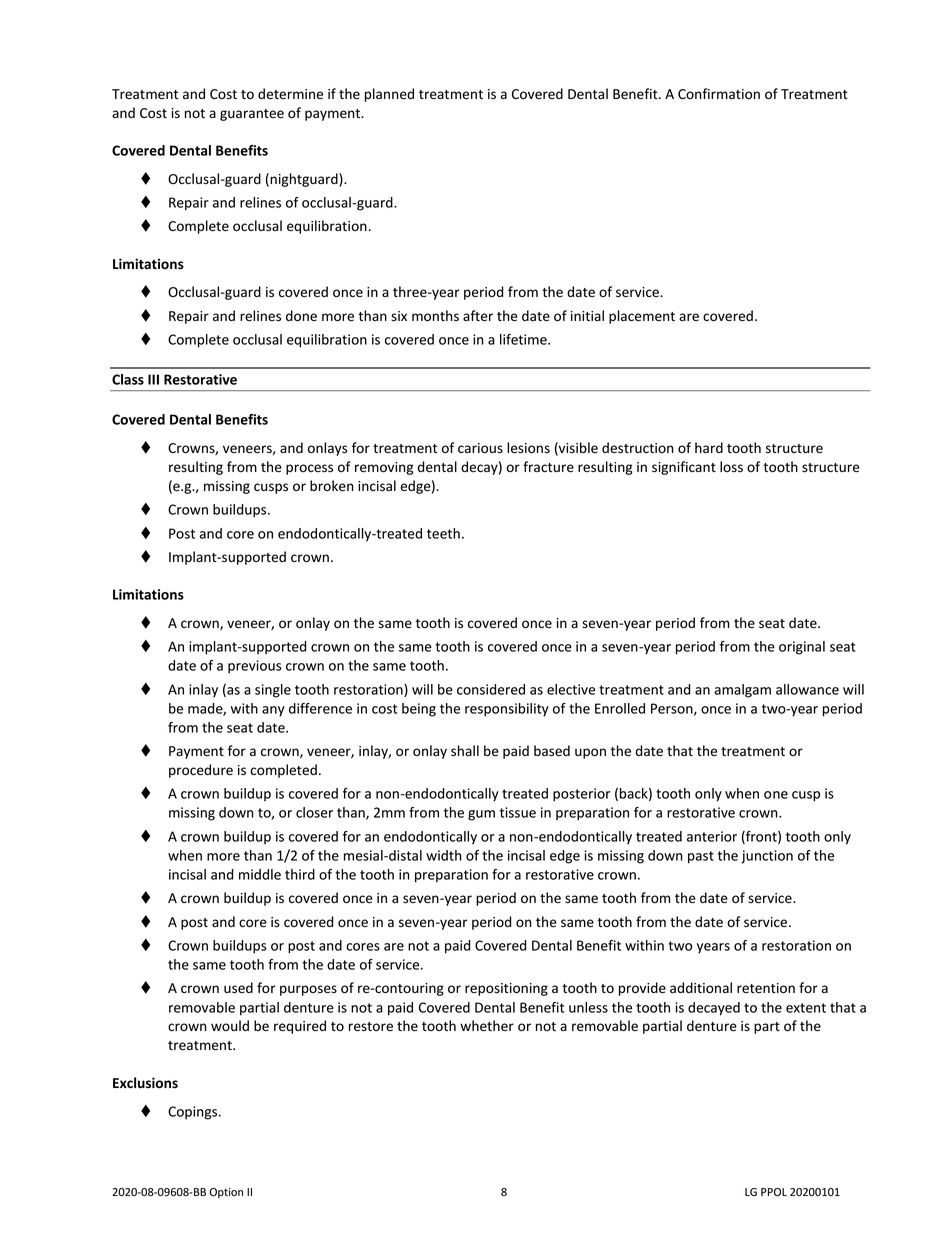 This screenshot has width=952, height=1233. Describe the element at coordinates (226, 1193) in the screenshot. I see `Option` at that location.
